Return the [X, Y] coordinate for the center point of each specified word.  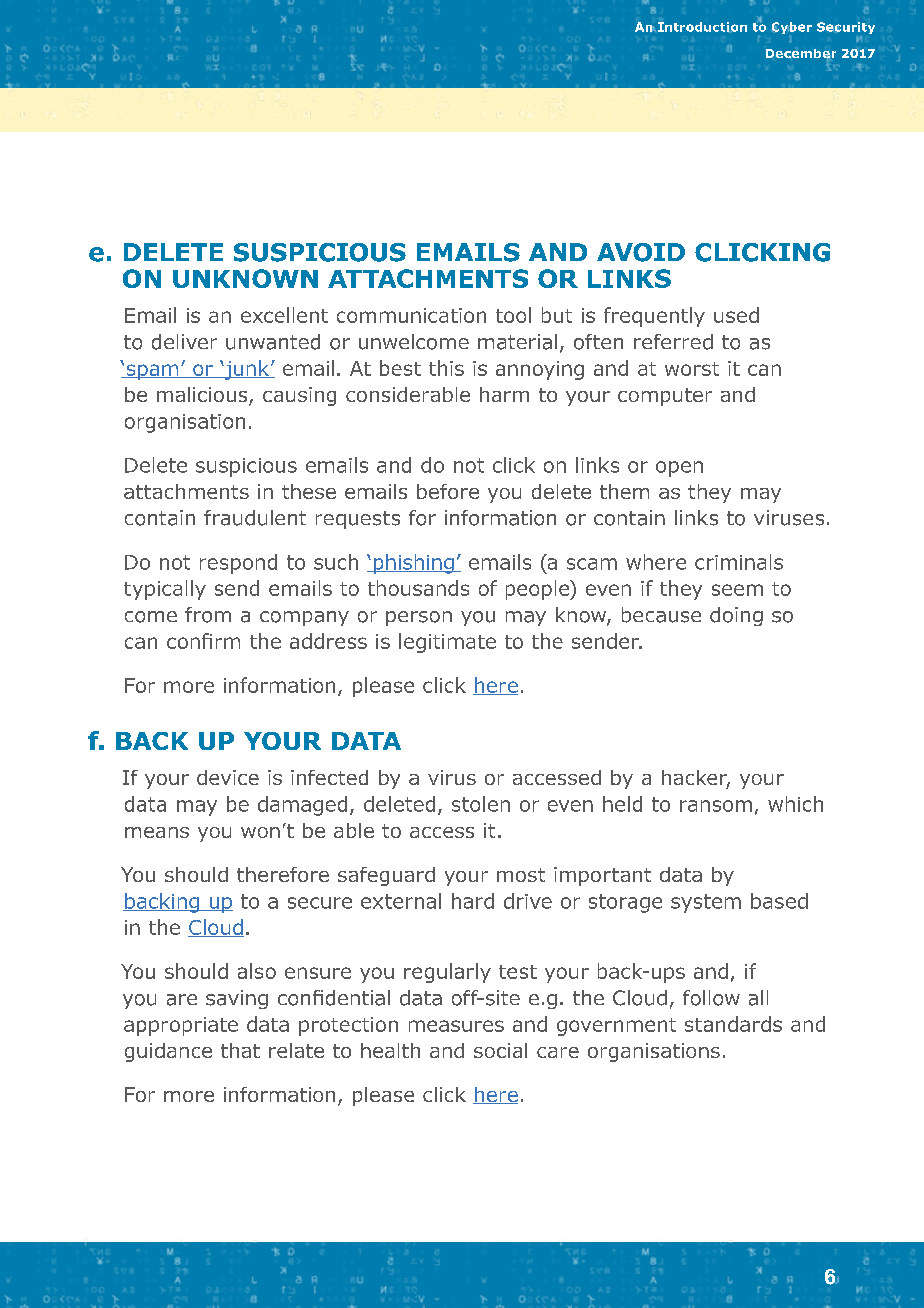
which [795, 804]
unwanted [273, 342]
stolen [481, 804]
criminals [739, 562]
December [801, 54]
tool [513, 315]
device [228, 777]
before [448, 491]
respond [238, 564]
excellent [284, 315]
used [736, 315]
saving [237, 999]
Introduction [702, 27]
